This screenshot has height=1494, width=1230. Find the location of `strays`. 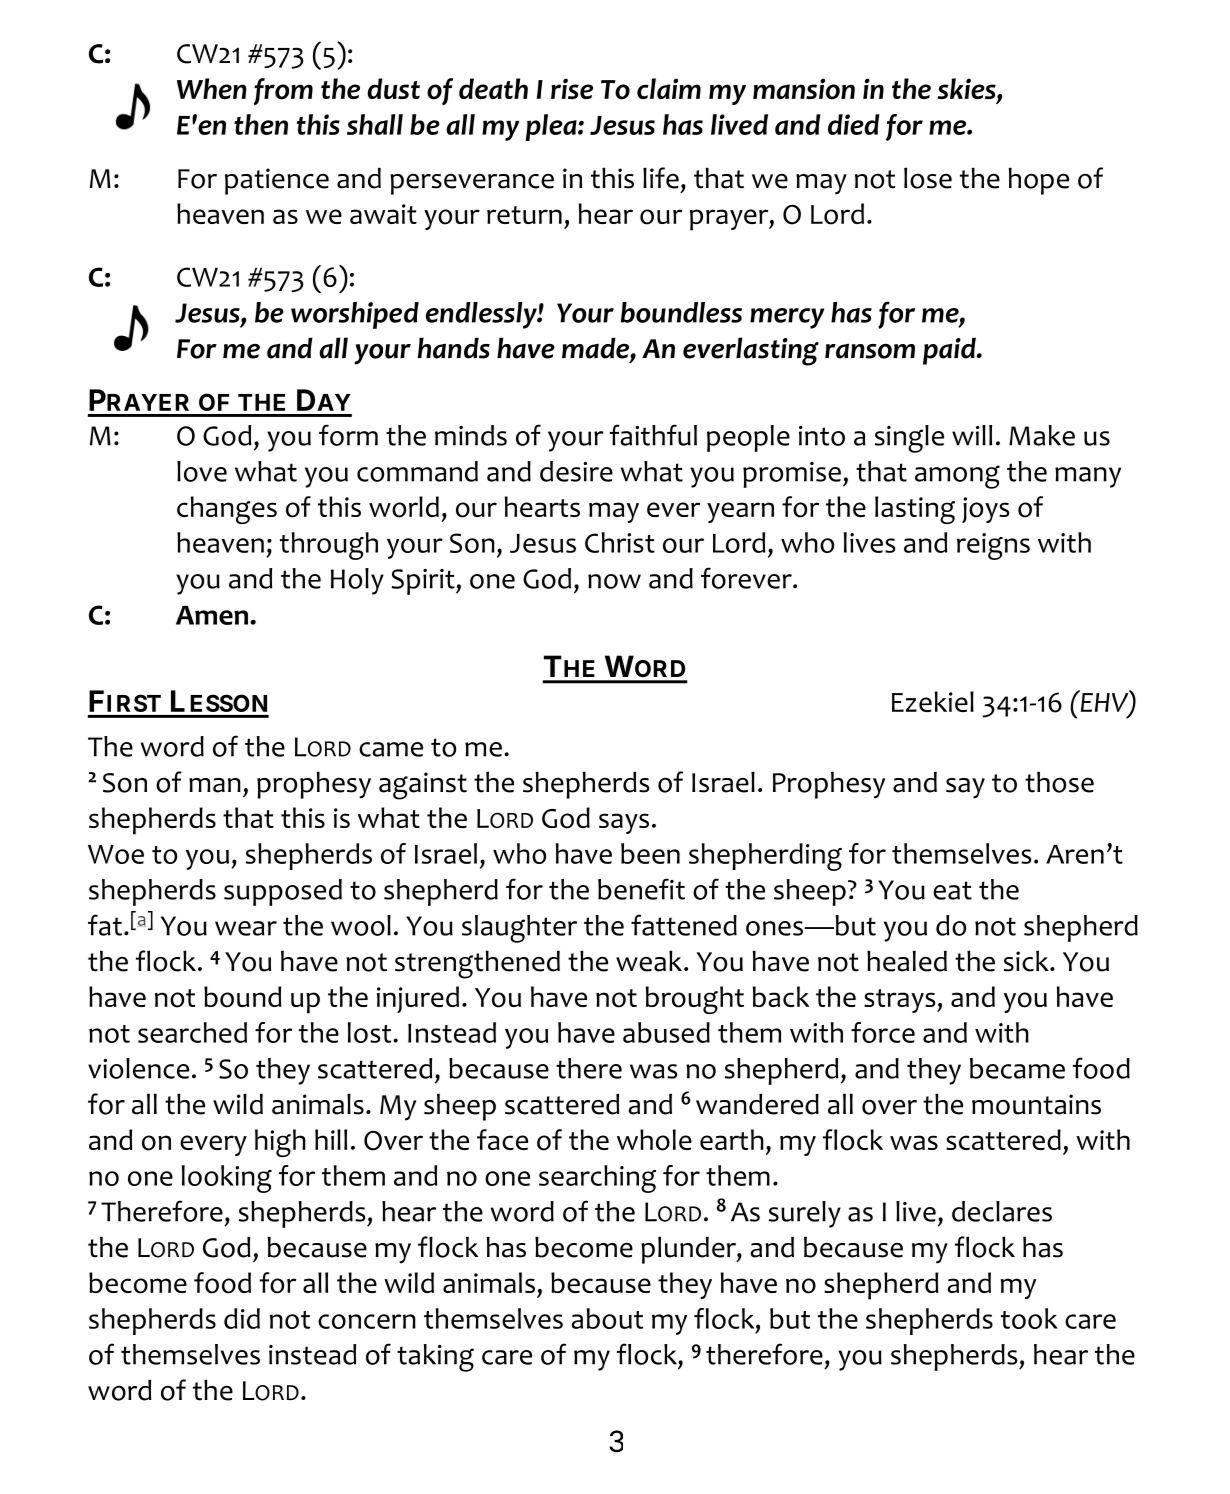

strays is located at coordinates (901, 1001).
